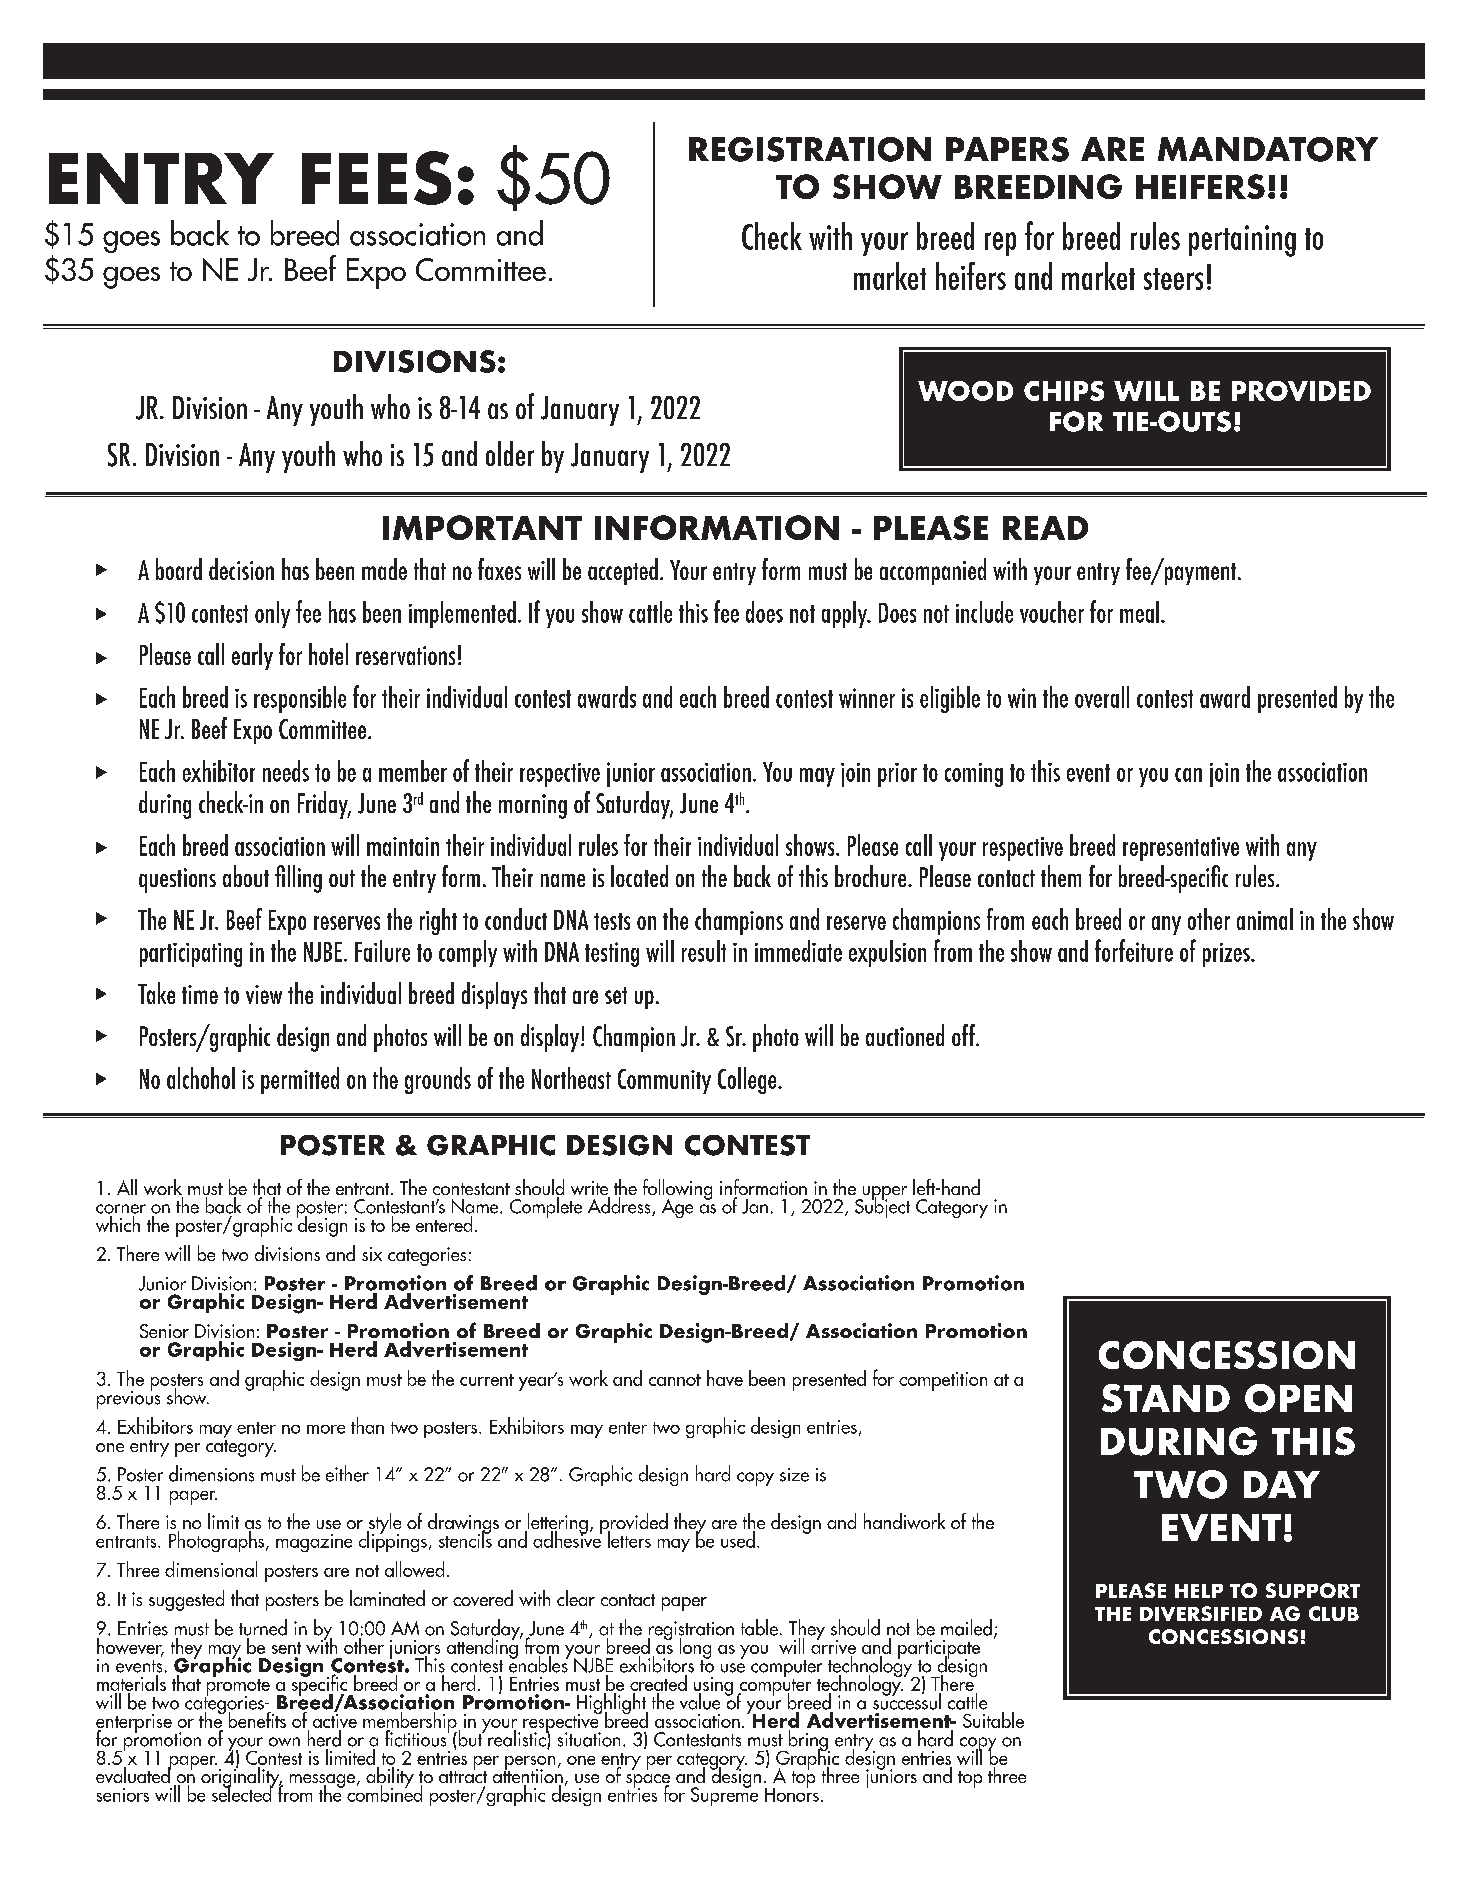  Describe the element at coordinates (284, 1742) in the image. I see `own` at that location.
